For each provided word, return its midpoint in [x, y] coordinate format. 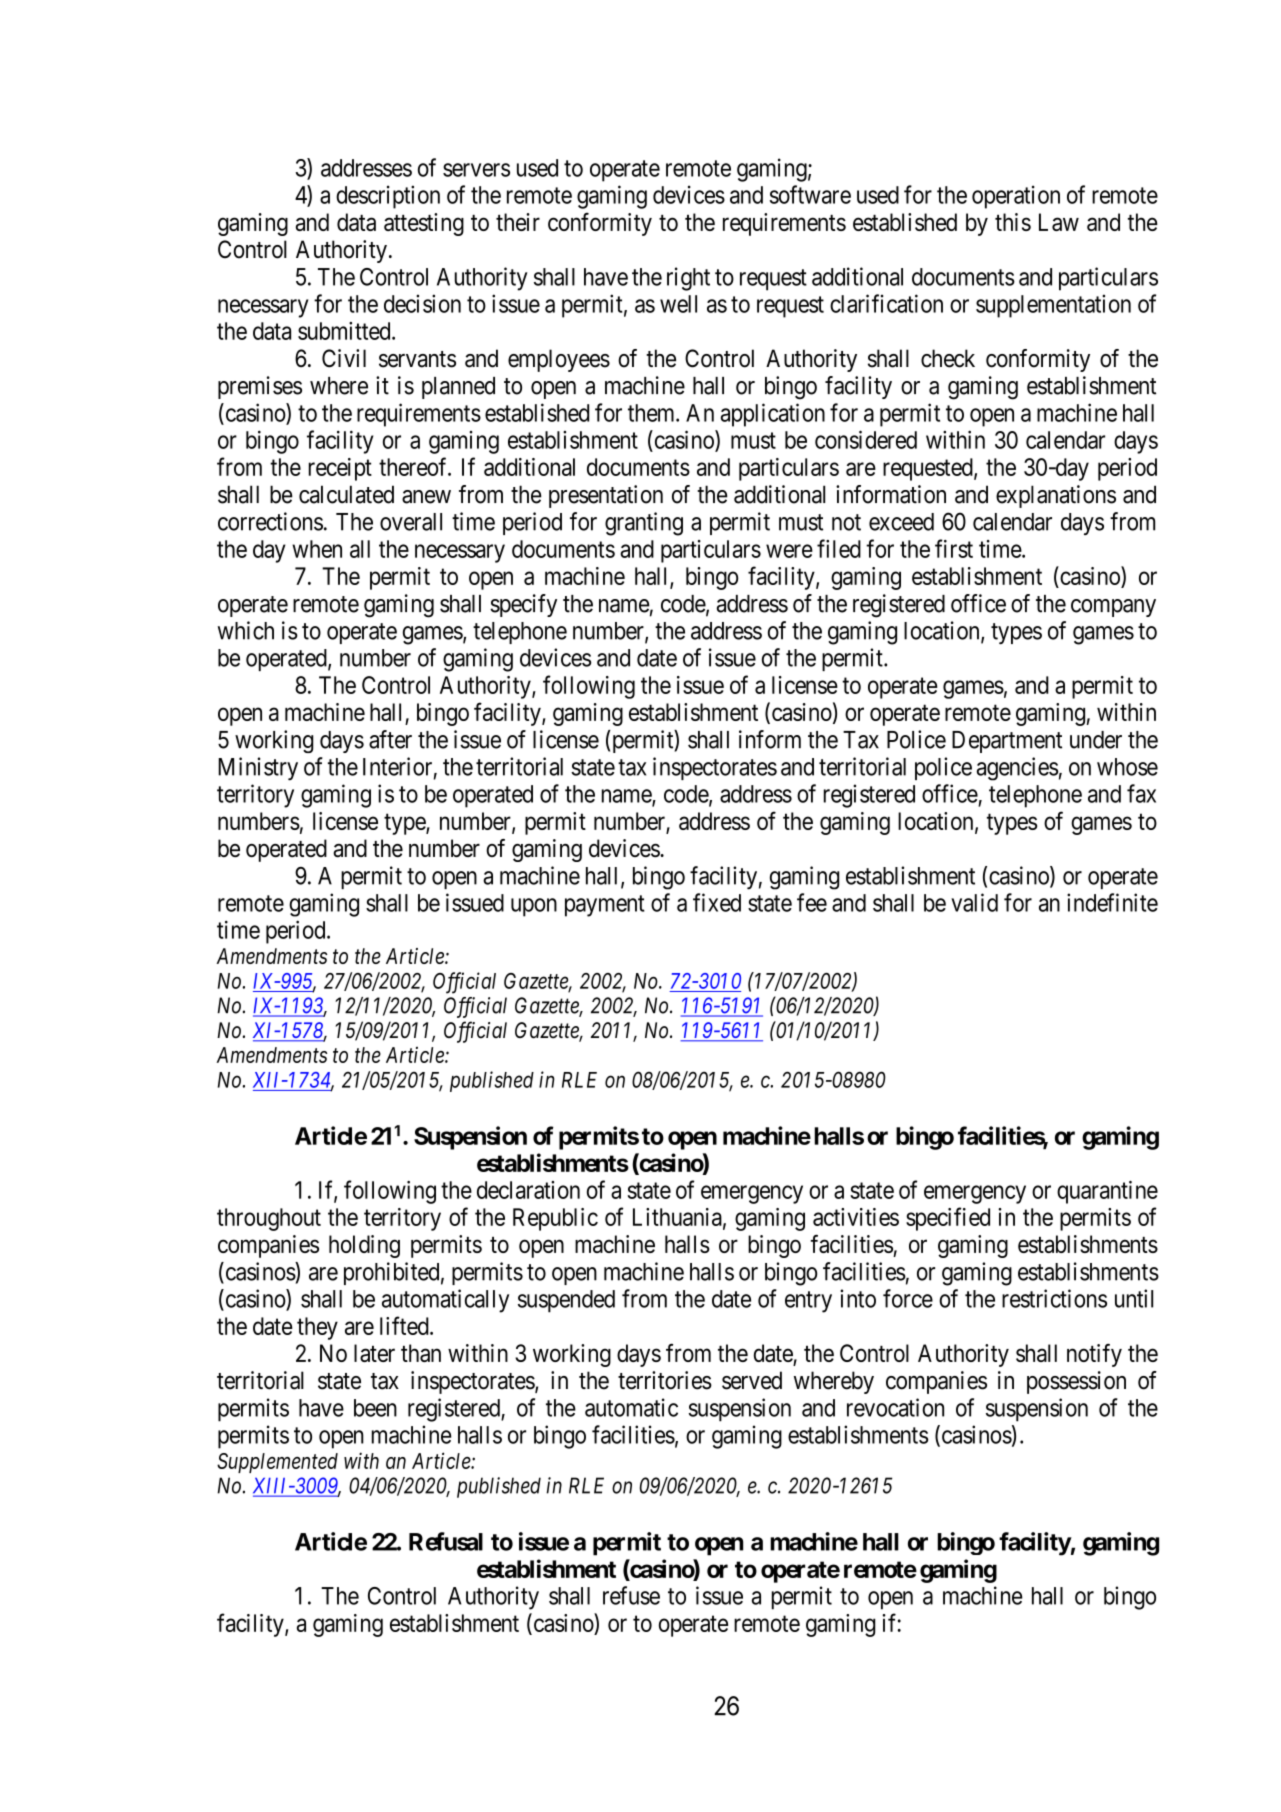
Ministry [258, 769]
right [688, 279]
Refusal [446, 1541]
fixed [717, 902]
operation [1016, 197]
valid [974, 902]
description [388, 197]
